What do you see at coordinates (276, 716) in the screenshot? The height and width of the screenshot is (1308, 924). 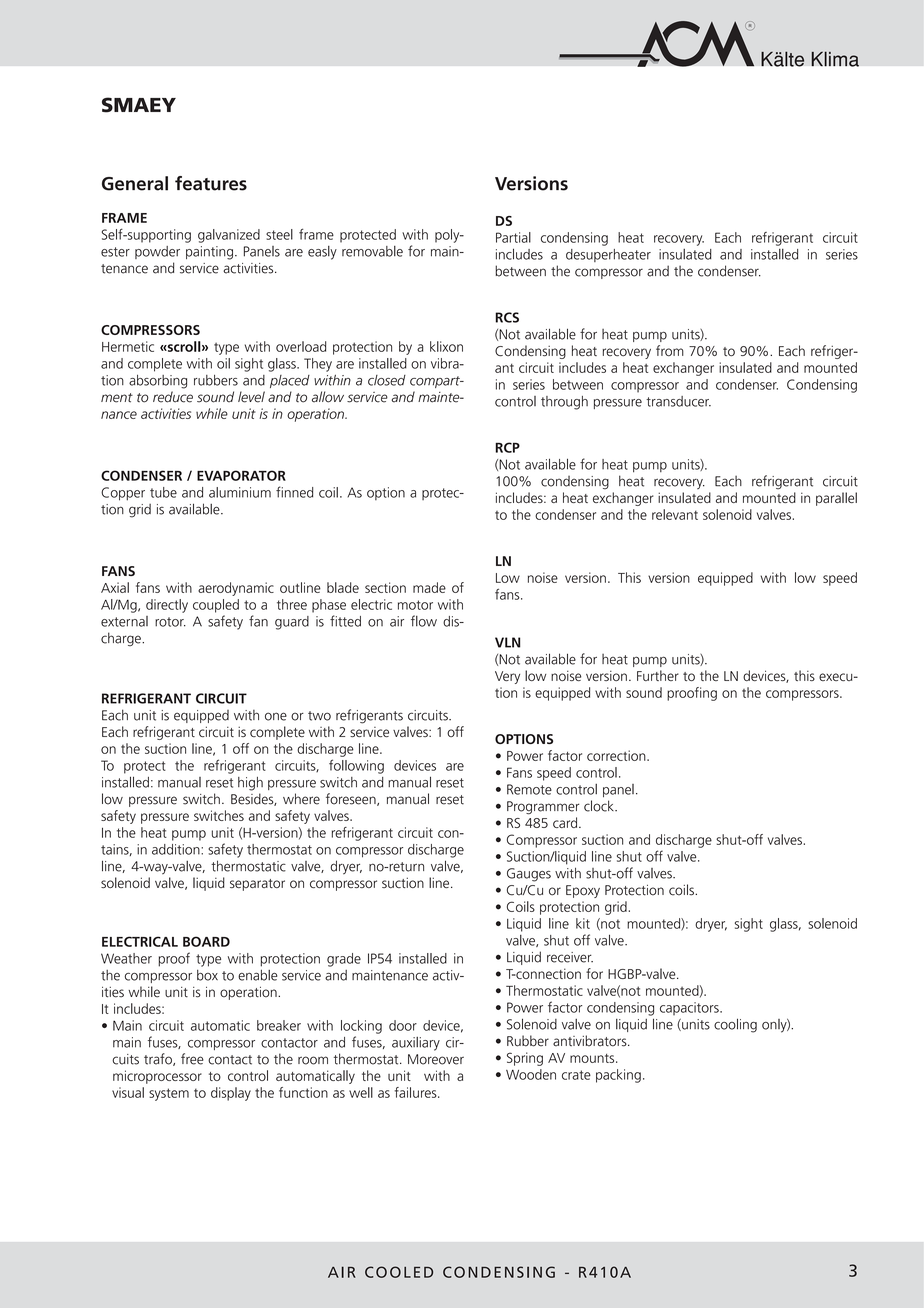 I see `one` at bounding box center [276, 716].
